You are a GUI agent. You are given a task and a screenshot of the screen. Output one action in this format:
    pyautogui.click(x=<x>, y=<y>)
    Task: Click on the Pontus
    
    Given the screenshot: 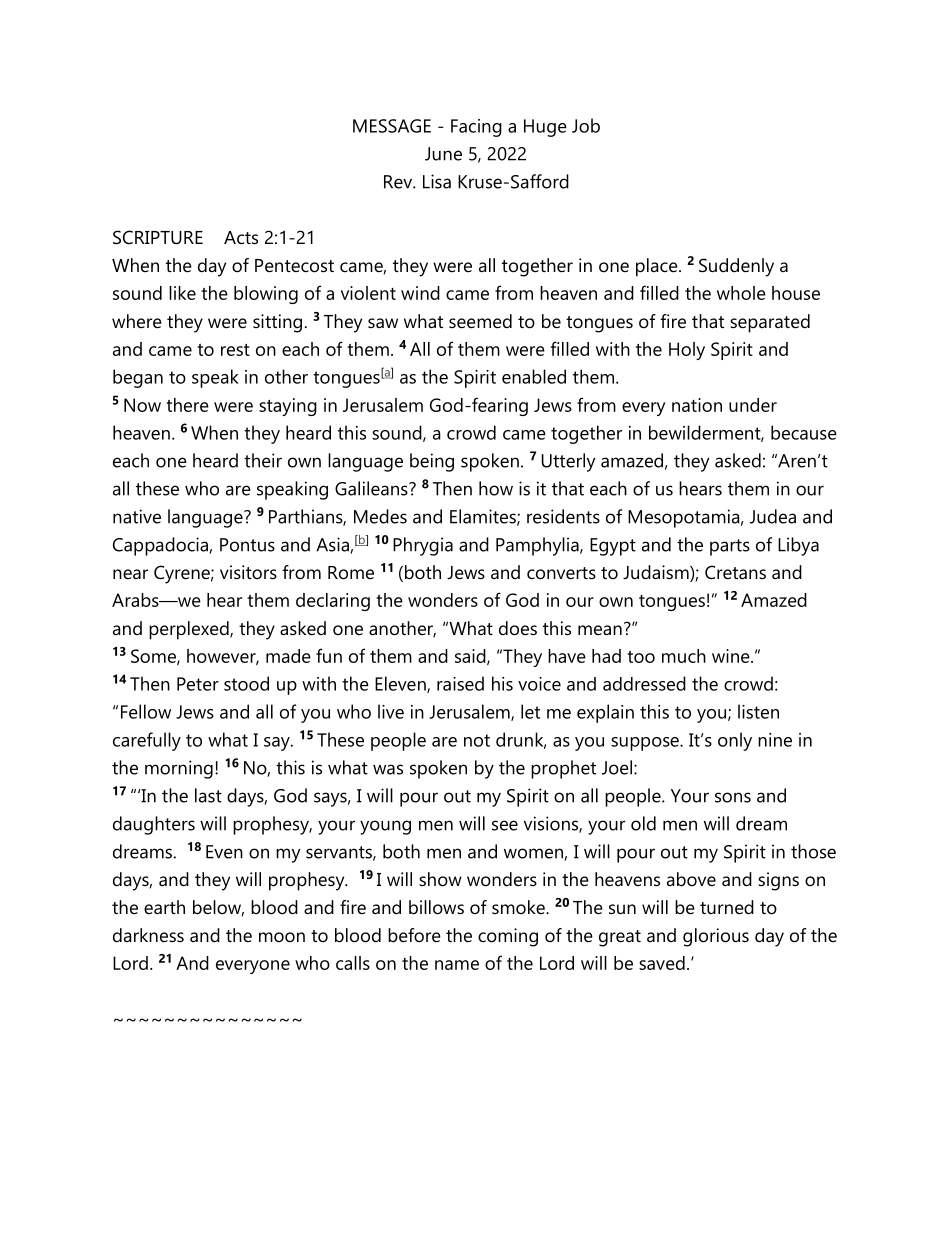 What is the action you would take?
    pyautogui.click(x=247, y=545)
